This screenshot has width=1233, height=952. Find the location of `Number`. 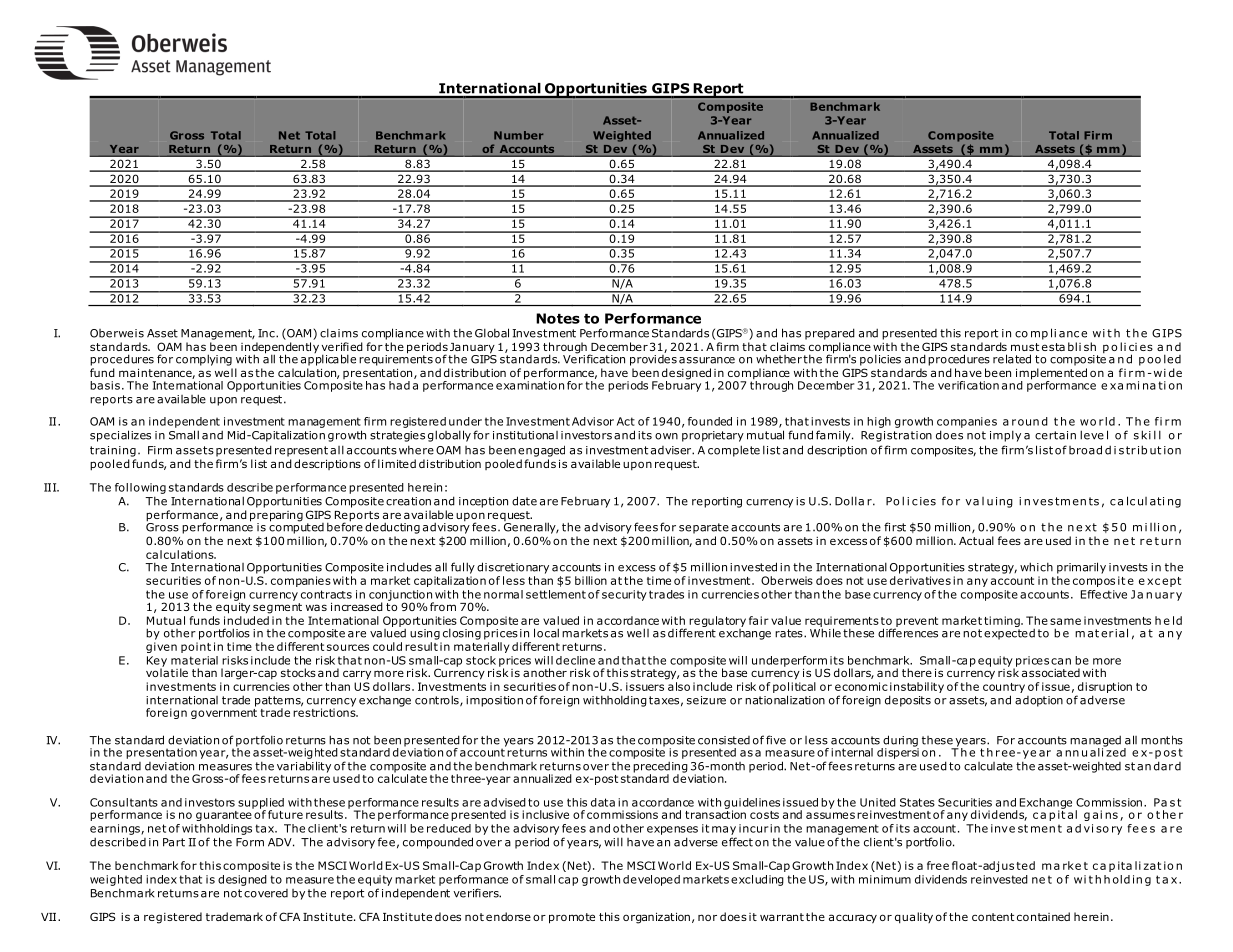

Number is located at coordinates (518, 135).
